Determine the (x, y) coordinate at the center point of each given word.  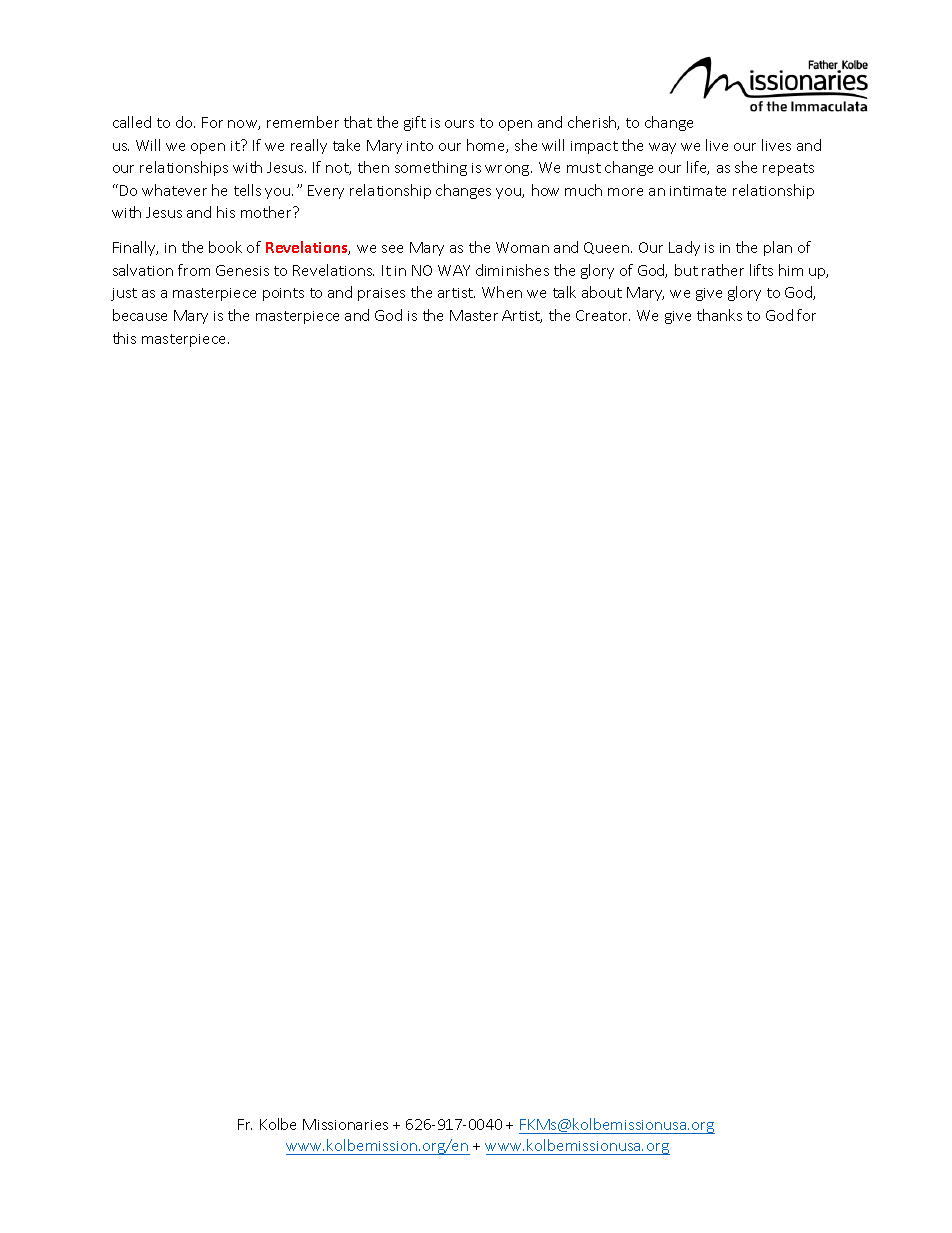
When (502, 292)
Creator (603, 315)
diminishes (512, 270)
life (698, 168)
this (124, 338)
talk (564, 292)
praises (381, 294)
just (124, 294)
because (140, 315)
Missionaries (345, 1124)
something (431, 168)
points (283, 294)
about (602, 292)
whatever (174, 190)
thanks (719, 315)
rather (723, 270)
